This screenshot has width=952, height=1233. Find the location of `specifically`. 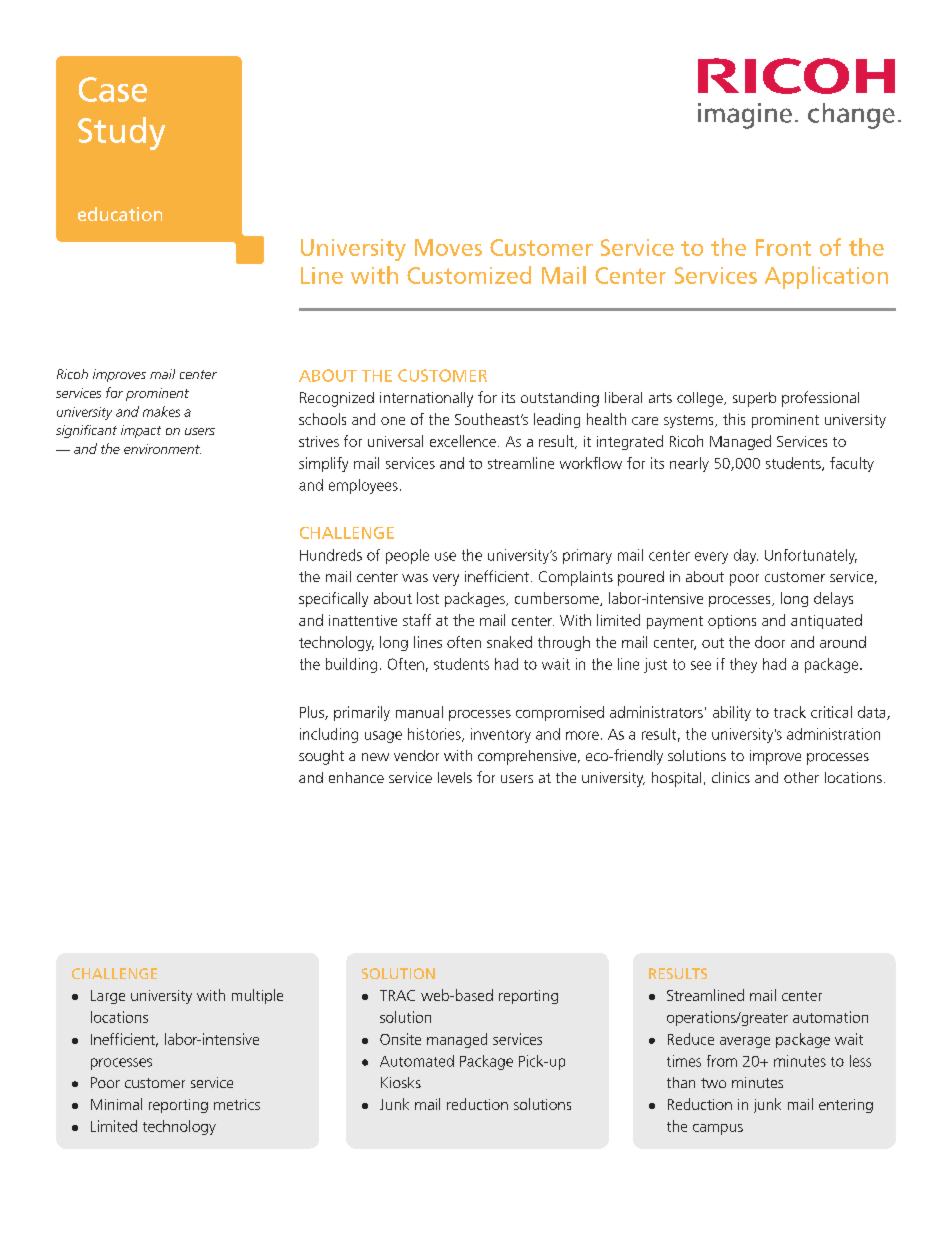

specifically is located at coordinates (333, 599).
